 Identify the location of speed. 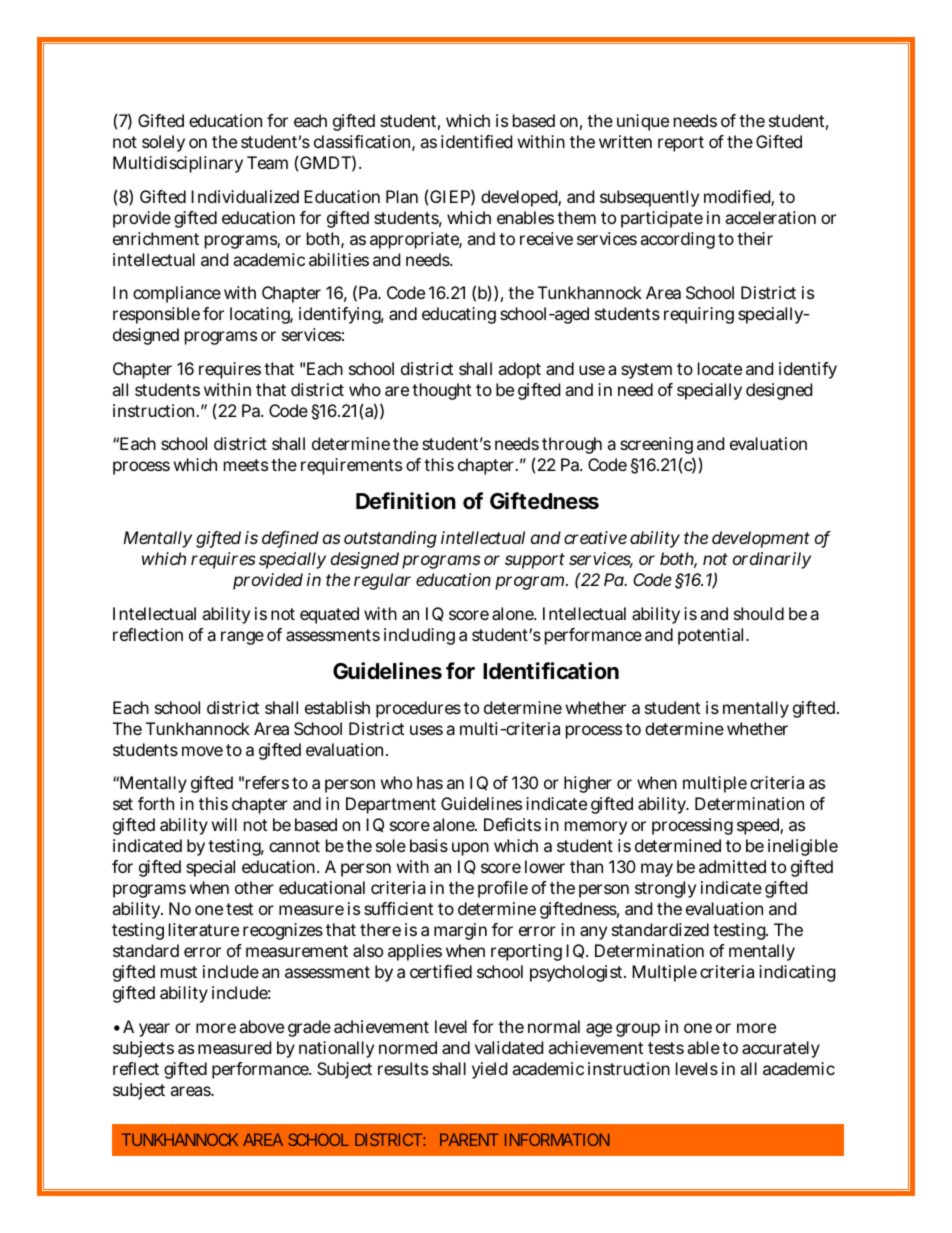
(760, 826).
